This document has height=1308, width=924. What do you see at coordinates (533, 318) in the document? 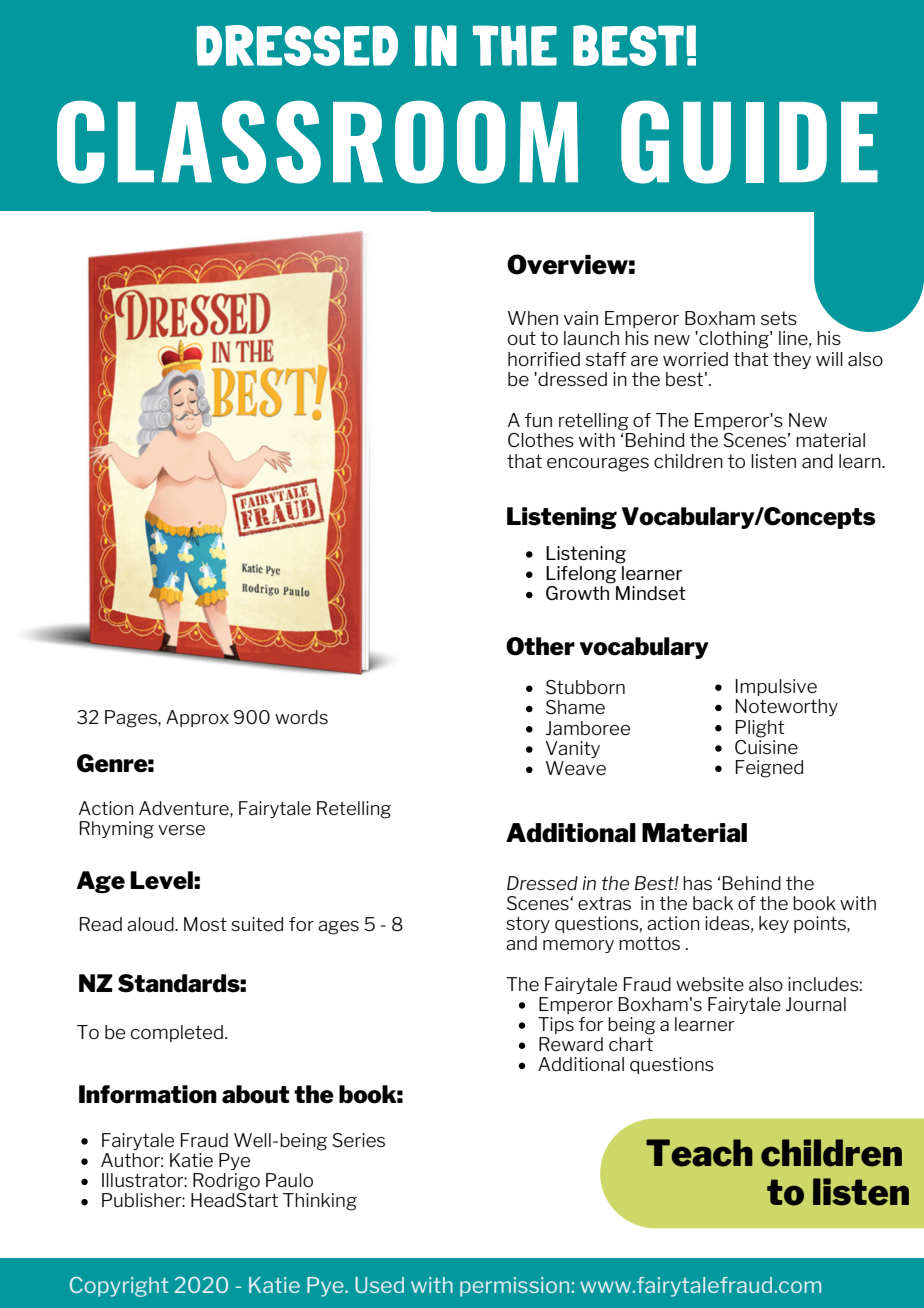
I see `When` at bounding box center [533, 318].
